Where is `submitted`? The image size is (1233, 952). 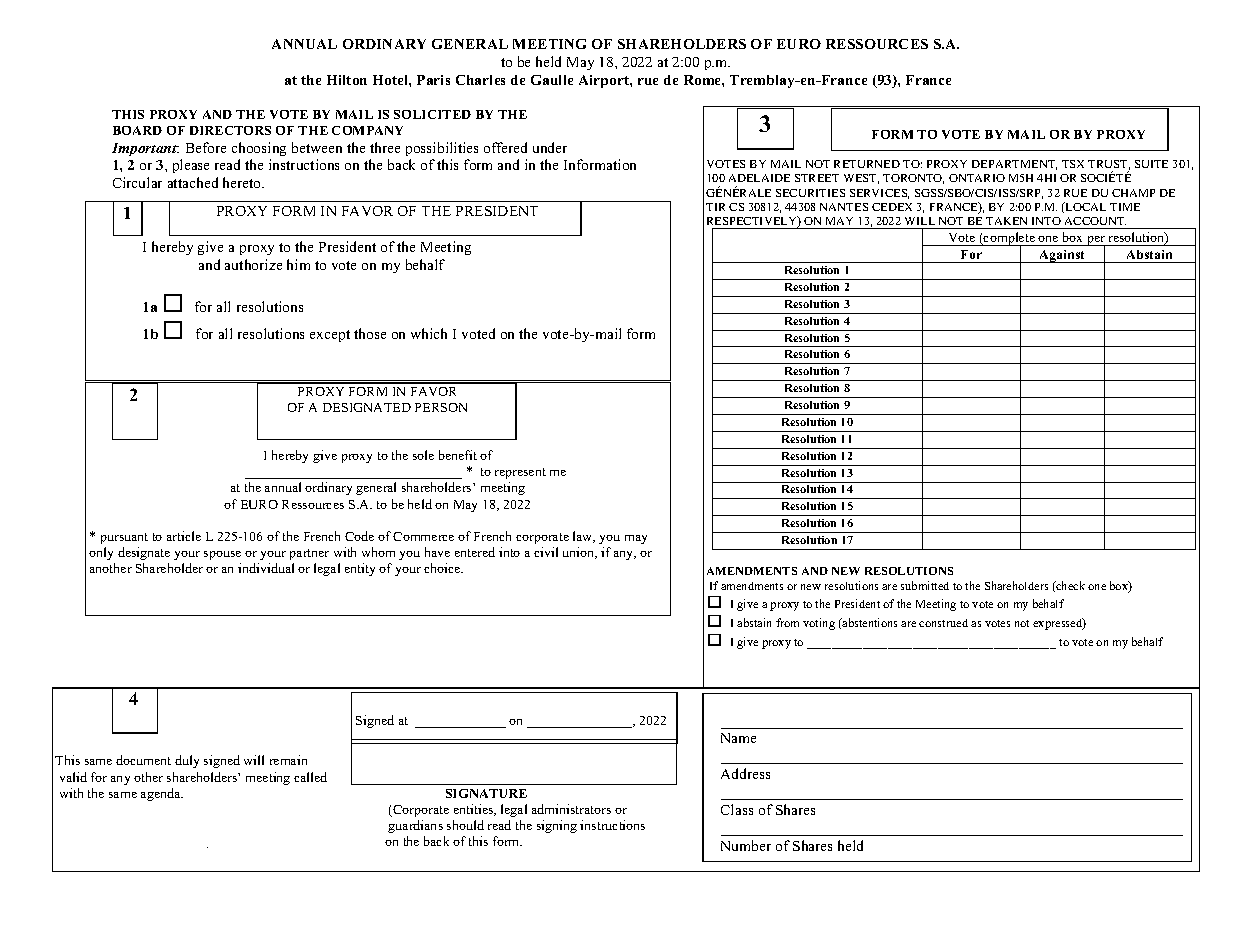
submitted is located at coordinates (925, 585).
